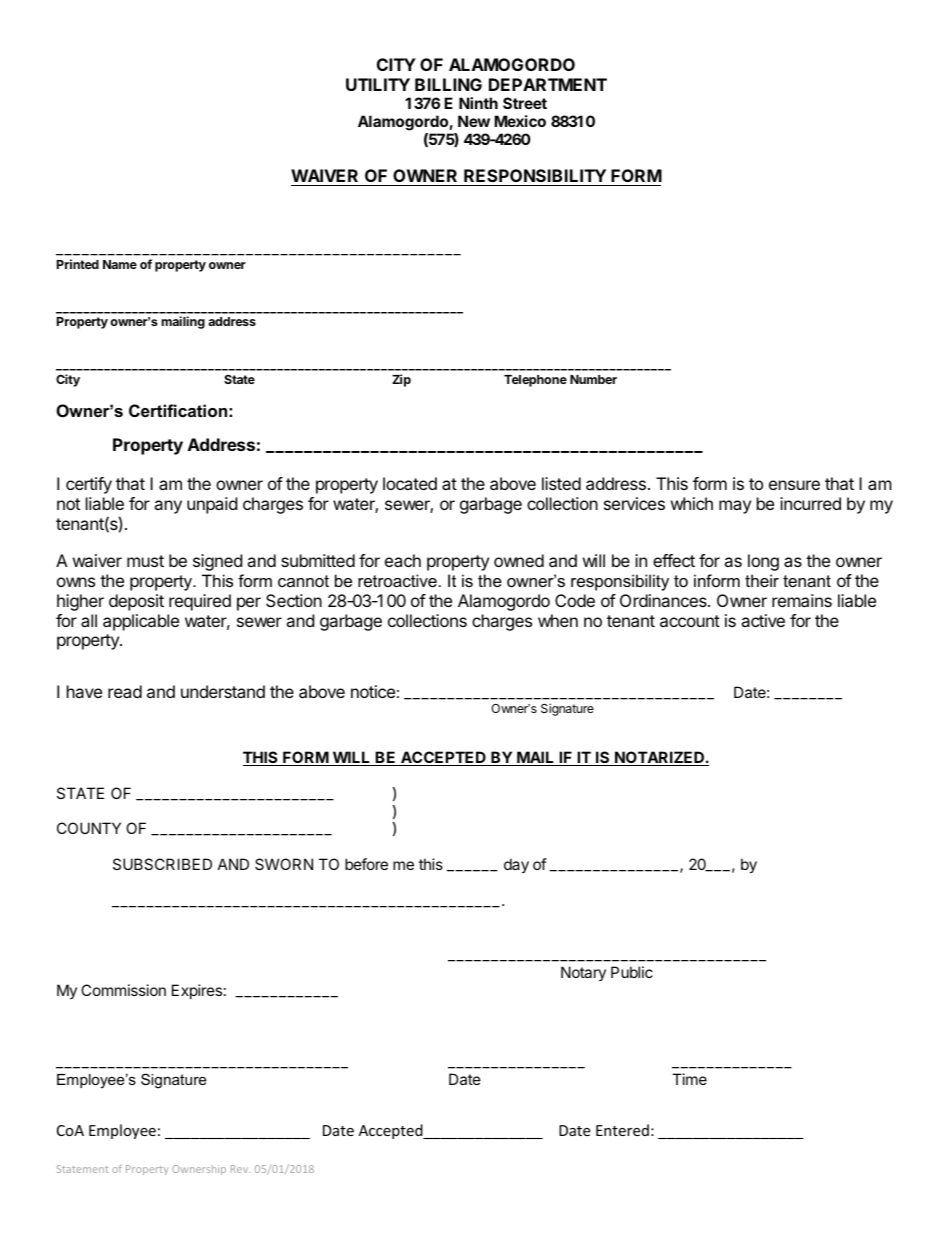  Describe the element at coordinates (516, 865) in the document. I see `day` at that location.
